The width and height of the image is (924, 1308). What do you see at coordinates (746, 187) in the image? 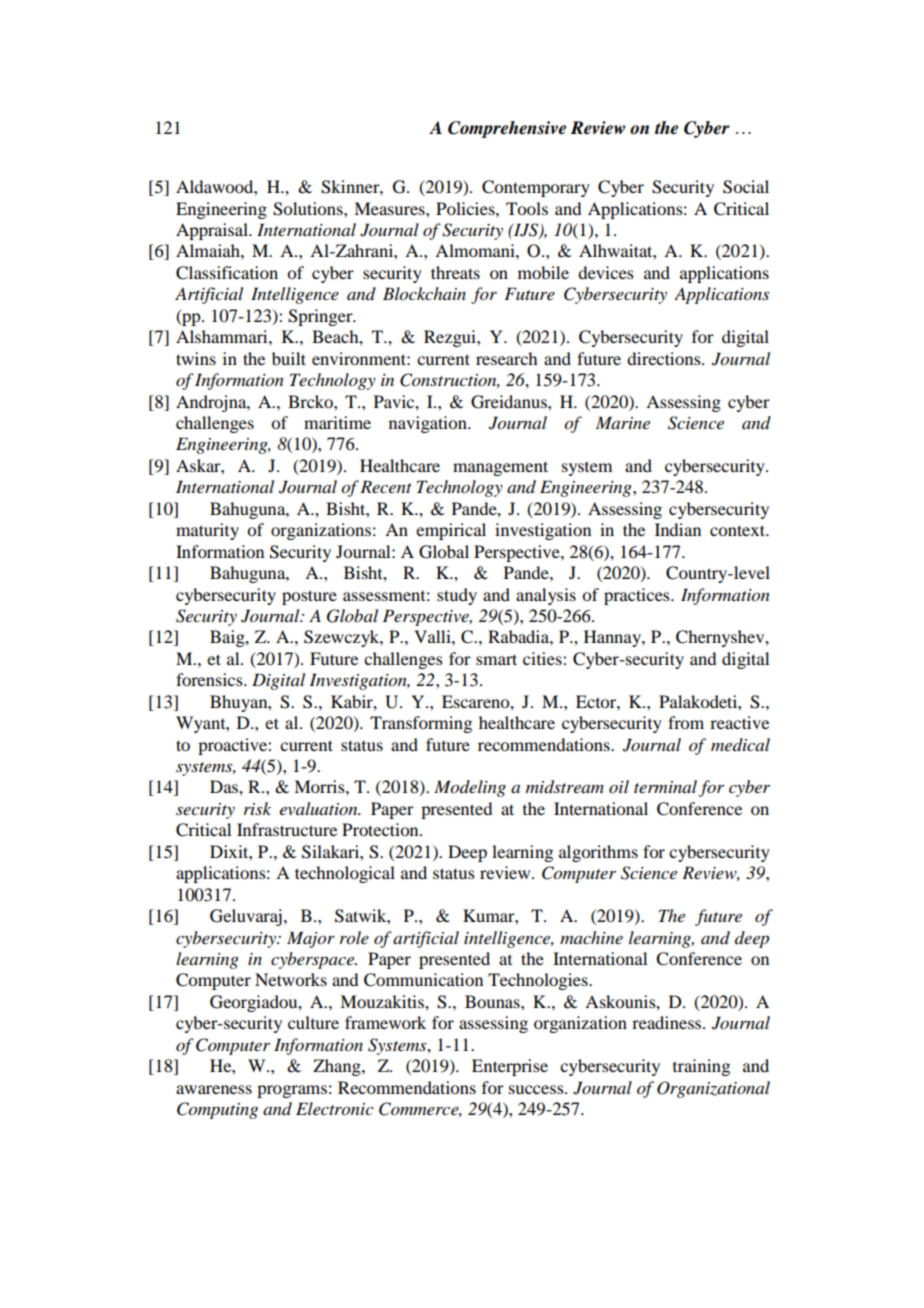
I see `Social` at bounding box center [746, 187].
